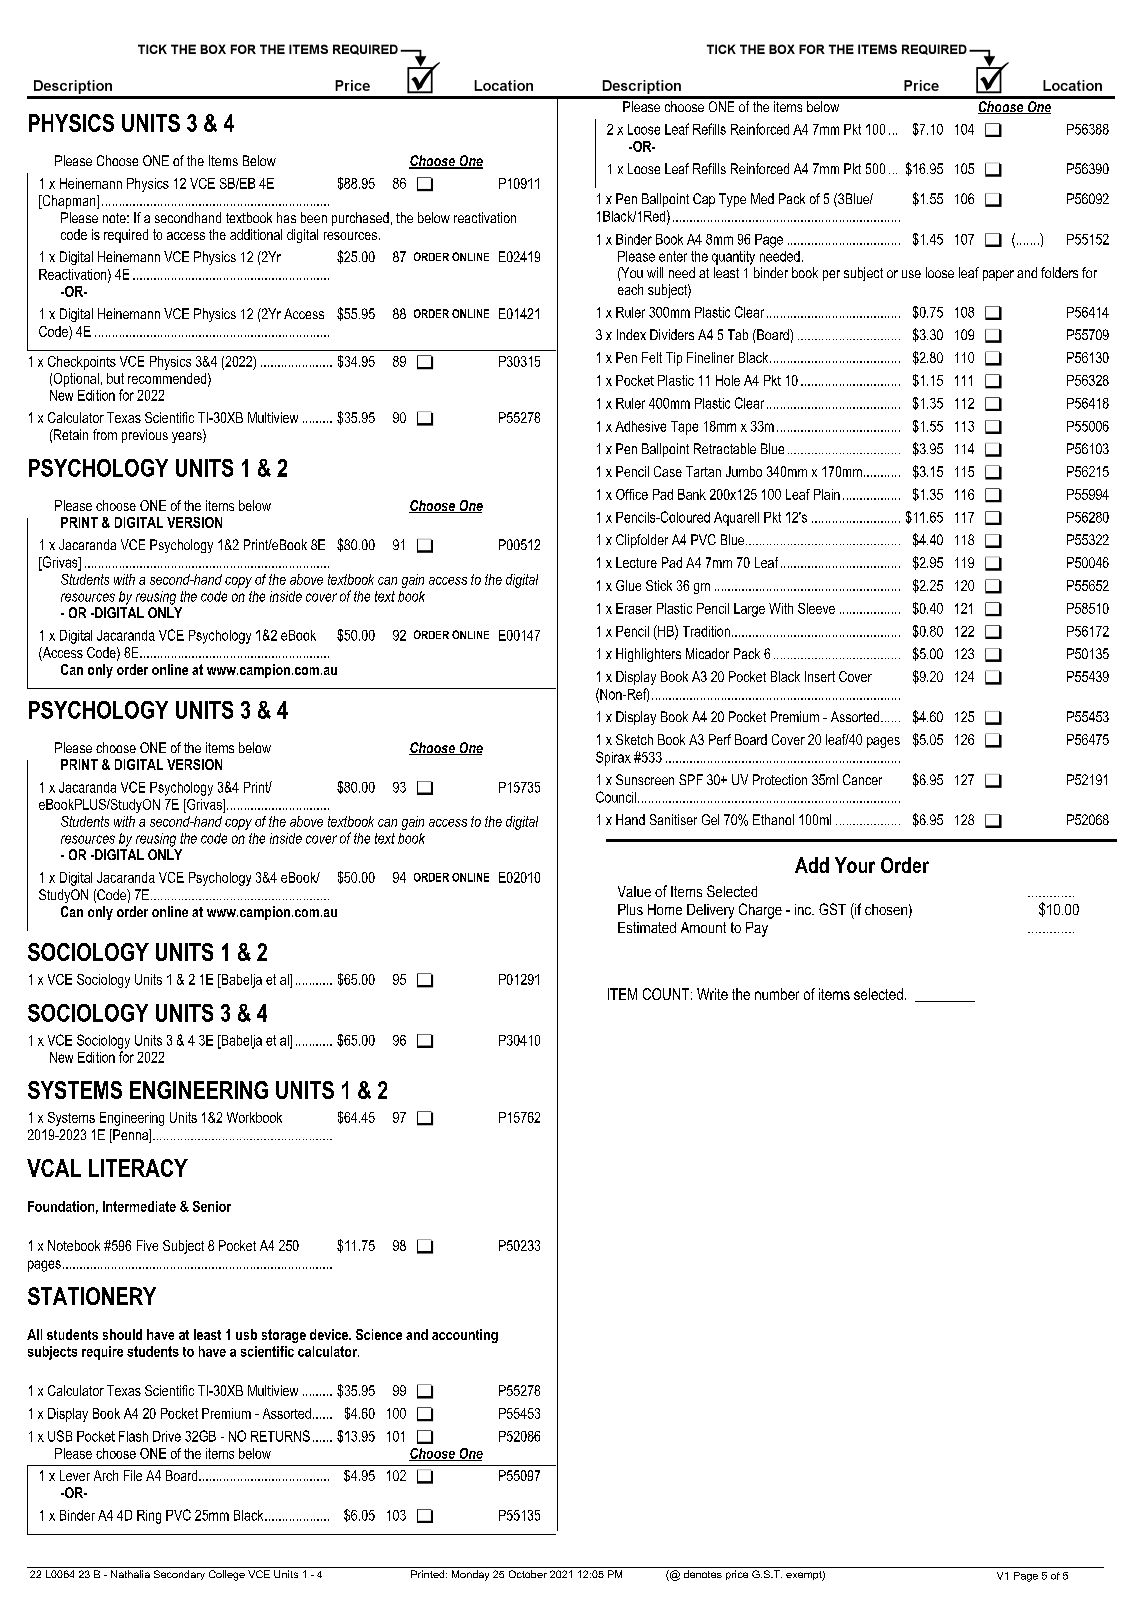 This screenshot has height=1615, width=1142. I want to click on price, so click(737, 1575).
